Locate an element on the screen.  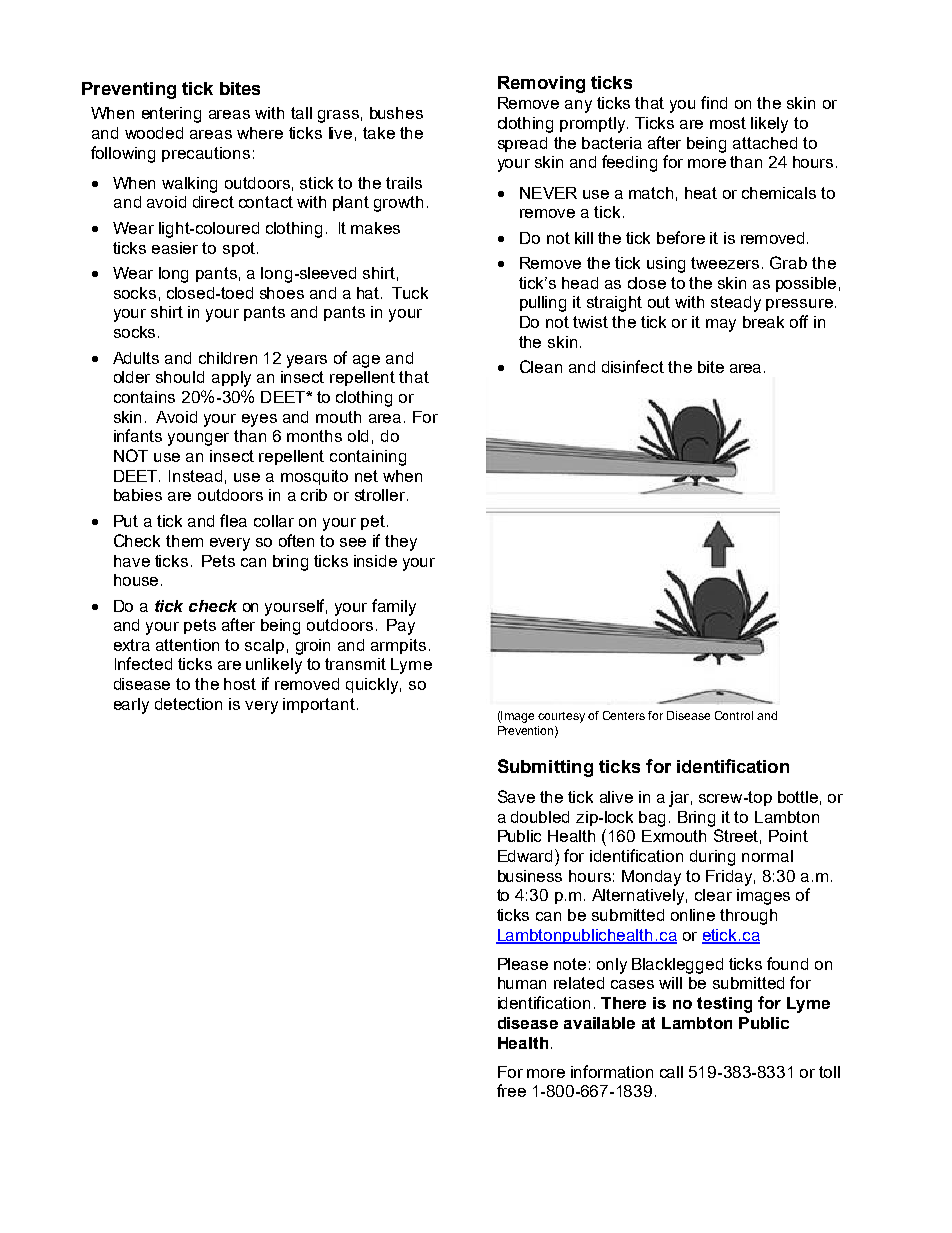
spread is located at coordinates (522, 144).
